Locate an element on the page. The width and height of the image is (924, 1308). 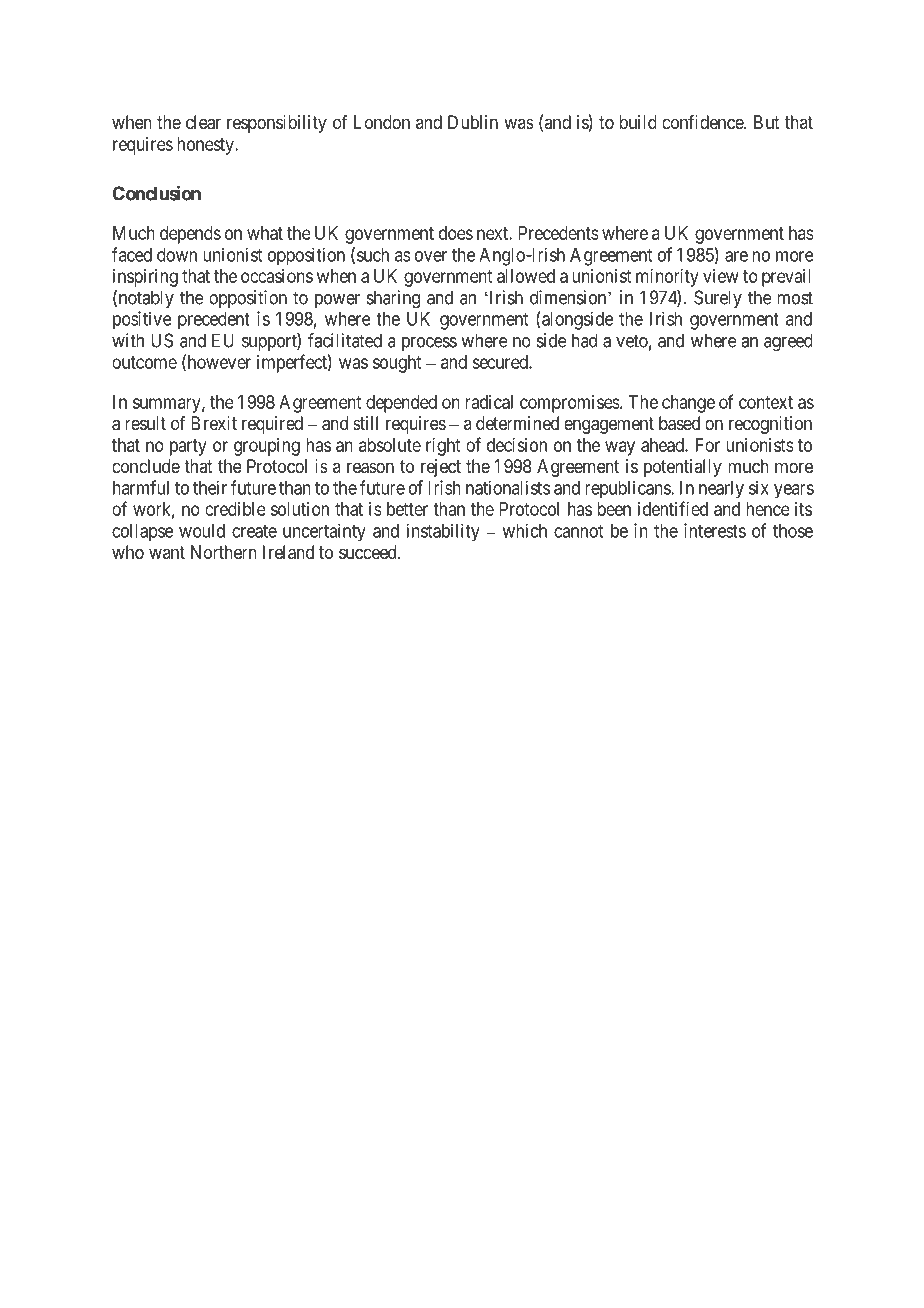
Dublin is located at coordinates (473, 122).
